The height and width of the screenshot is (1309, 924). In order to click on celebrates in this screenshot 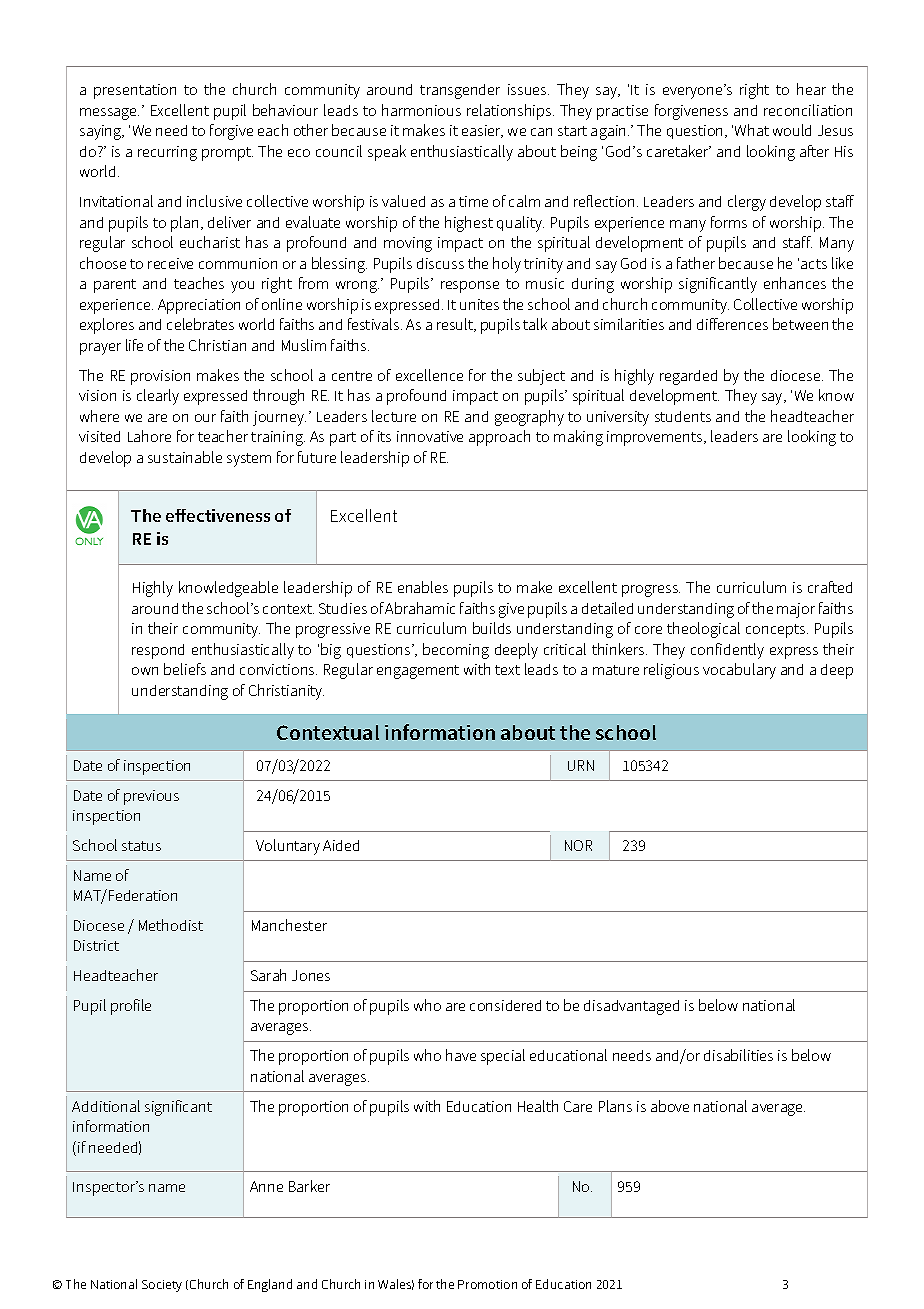, I will do `click(200, 324)`.
